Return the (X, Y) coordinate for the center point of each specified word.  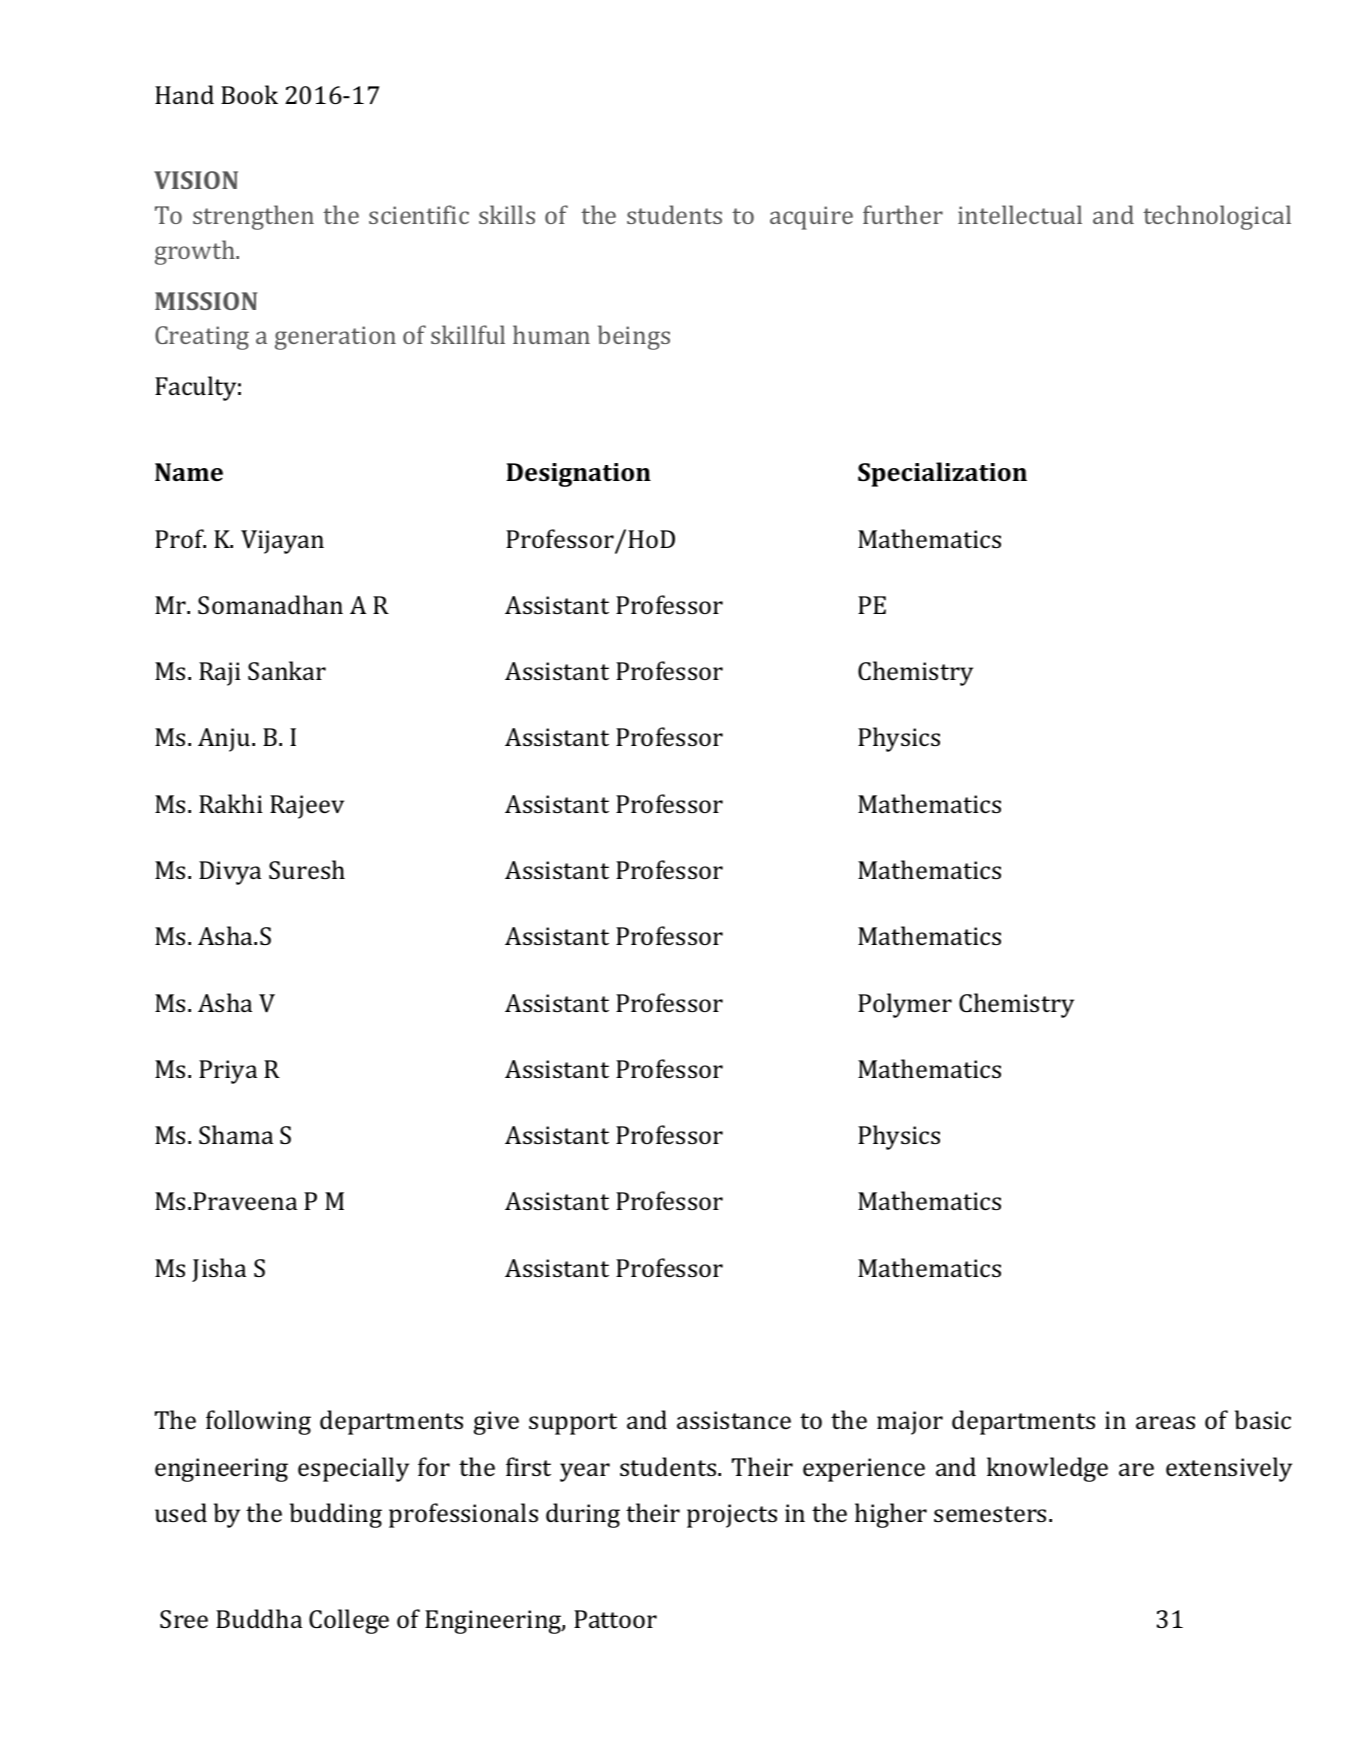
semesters (990, 1514)
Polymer (905, 1005)
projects (732, 1516)
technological (1217, 217)
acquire (811, 218)
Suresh (307, 869)
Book (249, 94)
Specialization (942, 474)
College (349, 1621)
